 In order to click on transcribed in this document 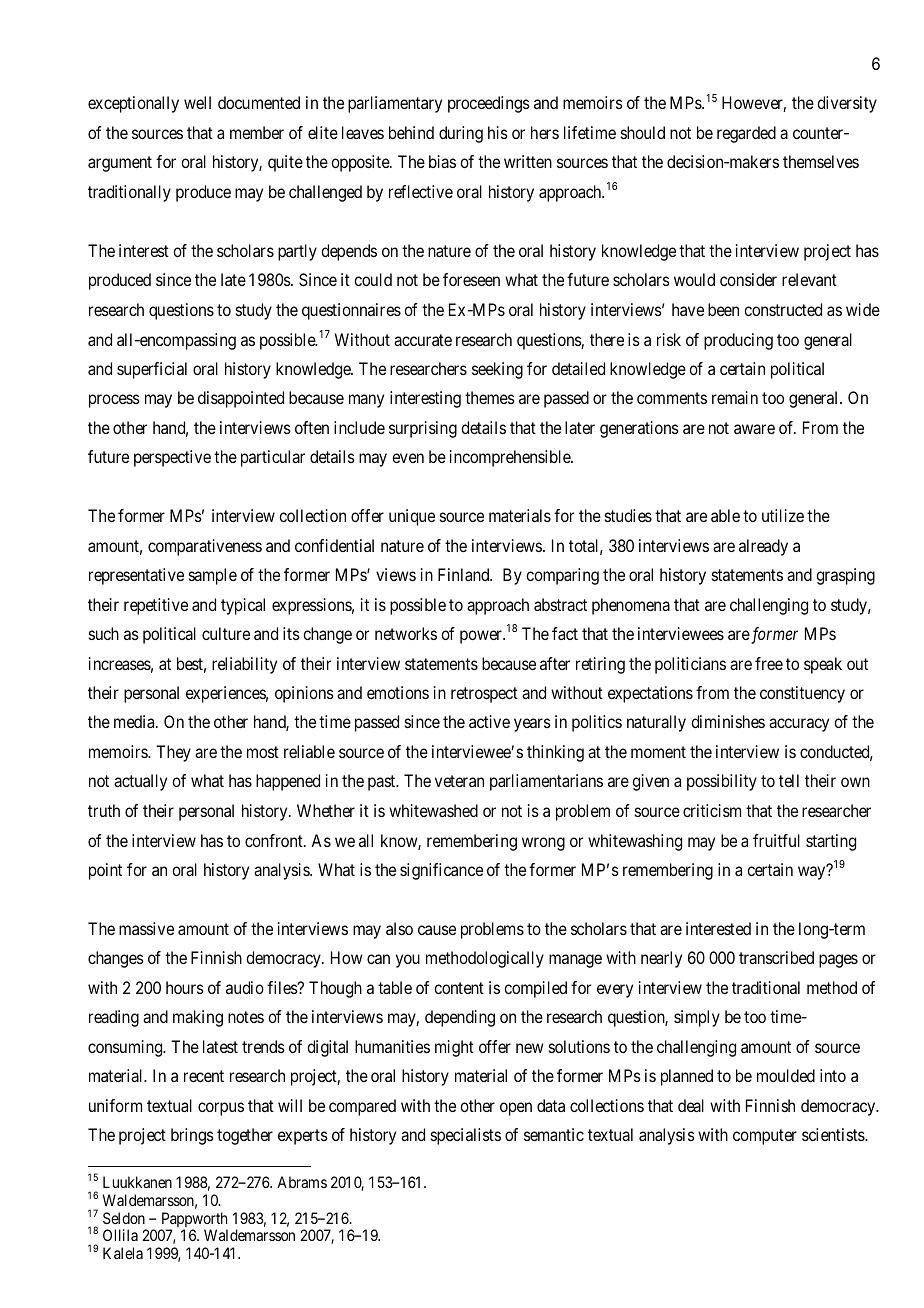, I will do `click(776, 957)`.
